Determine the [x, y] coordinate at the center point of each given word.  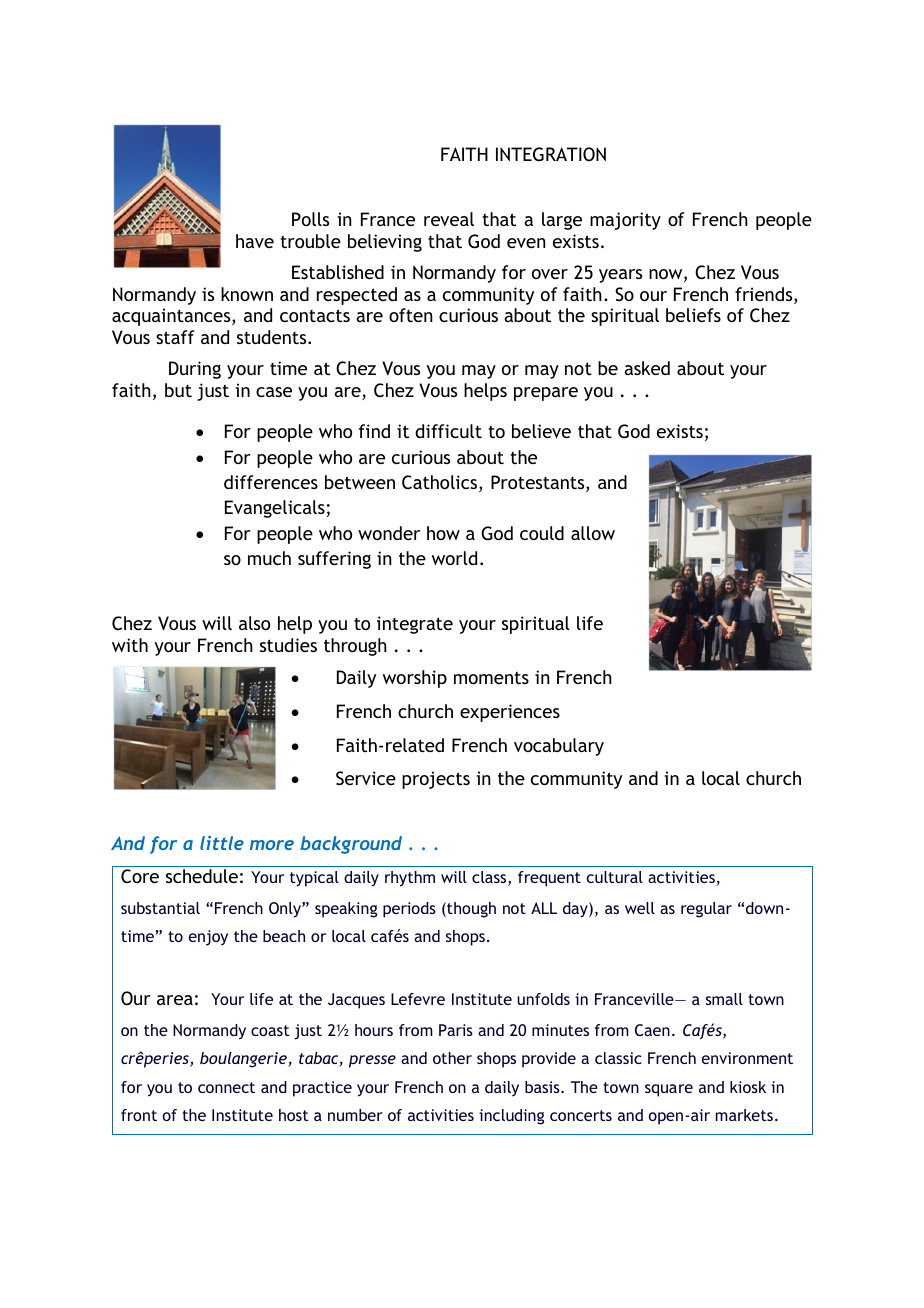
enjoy [208, 938]
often [411, 315]
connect [226, 1087]
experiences [510, 713]
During [195, 370]
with [130, 645]
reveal [449, 219]
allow [593, 533]
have [255, 241]
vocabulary [559, 747]
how [443, 533]
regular [706, 910]
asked [647, 368]
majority [625, 221]
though [470, 910]
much [269, 558]
